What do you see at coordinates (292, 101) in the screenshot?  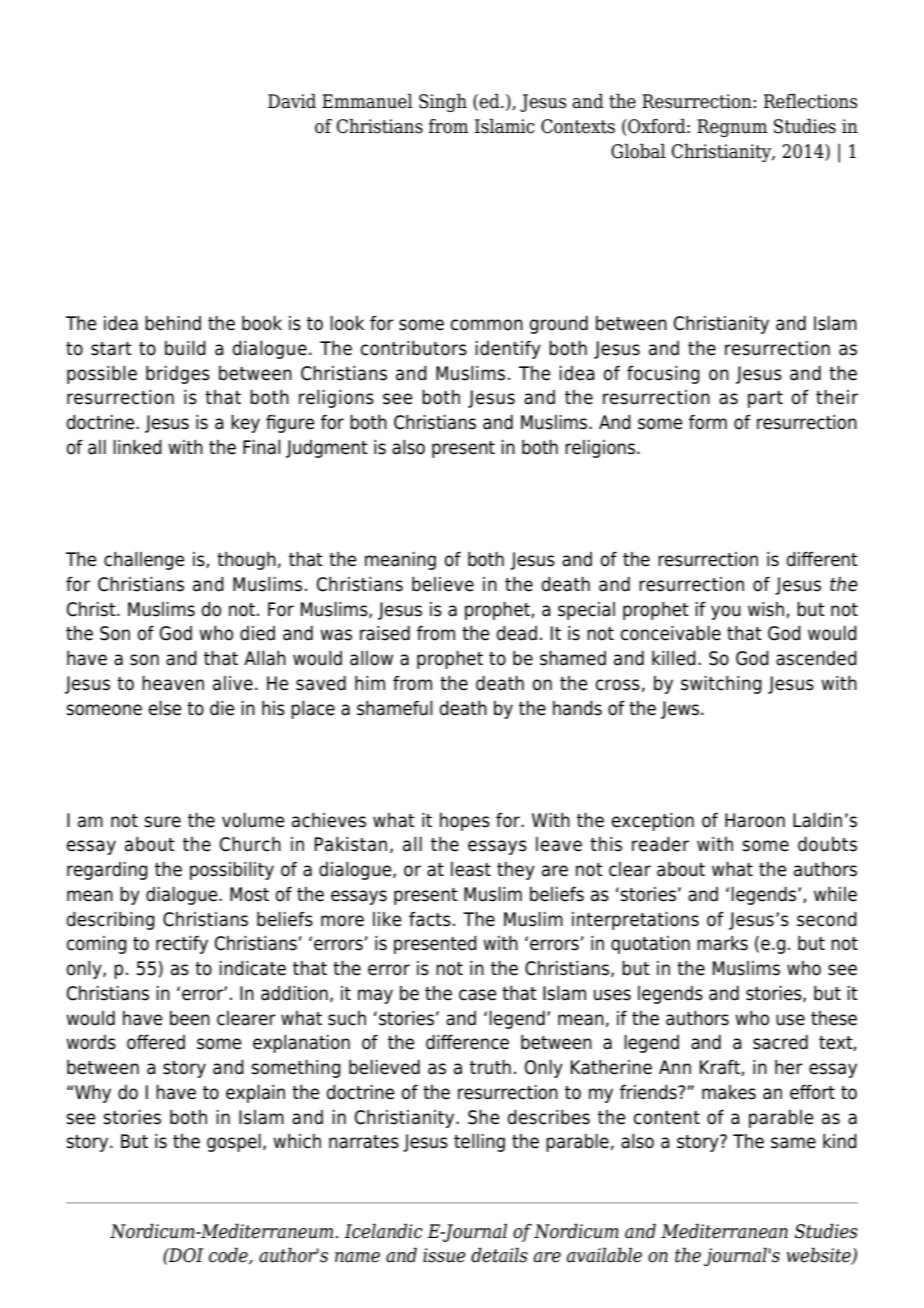 I see `David` at bounding box center [292, 101].
